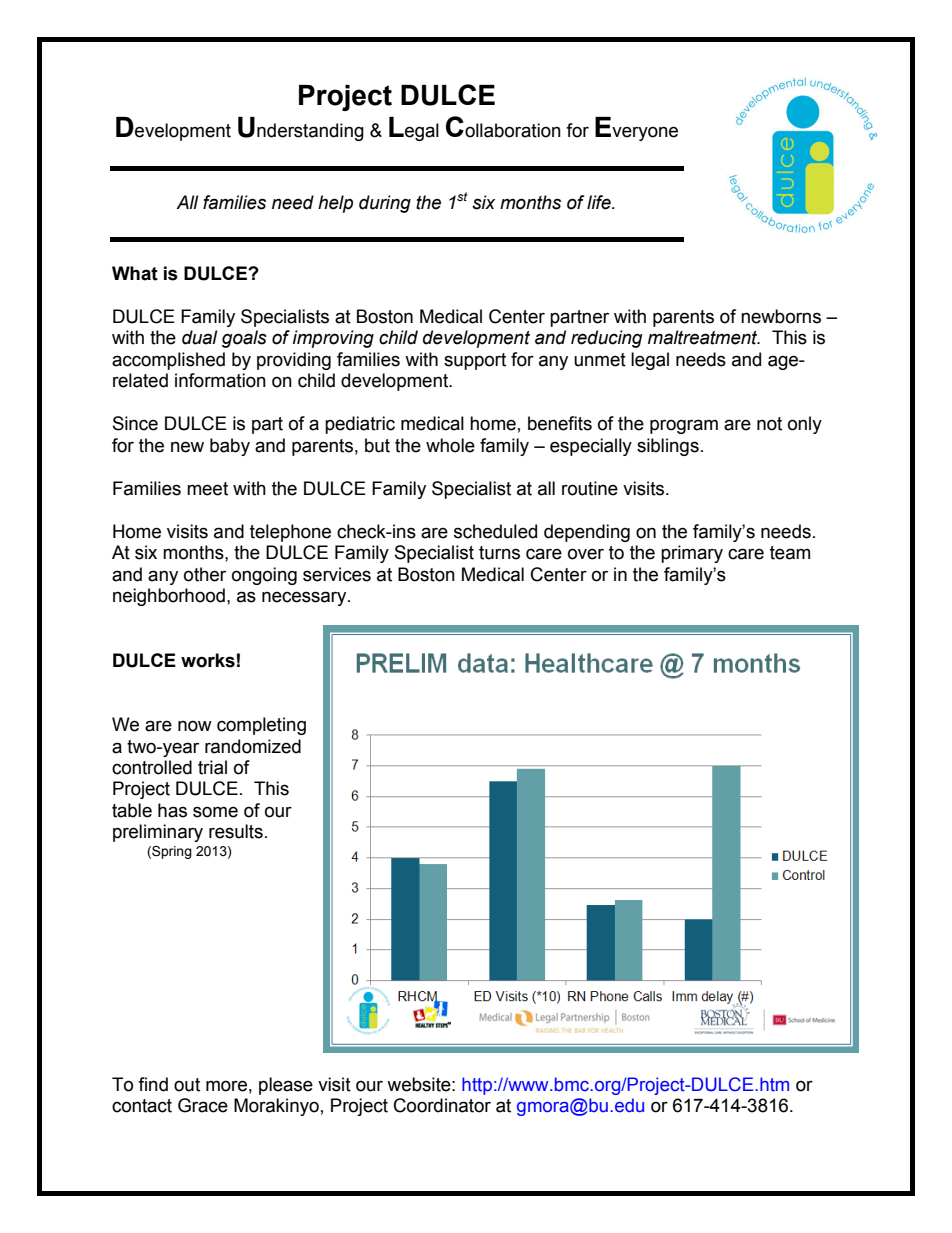 The height and width of the screenshot is (1233, 952). Describe the element at coordinates (286, 1086) in the screenshot. I see `please` at that location.
